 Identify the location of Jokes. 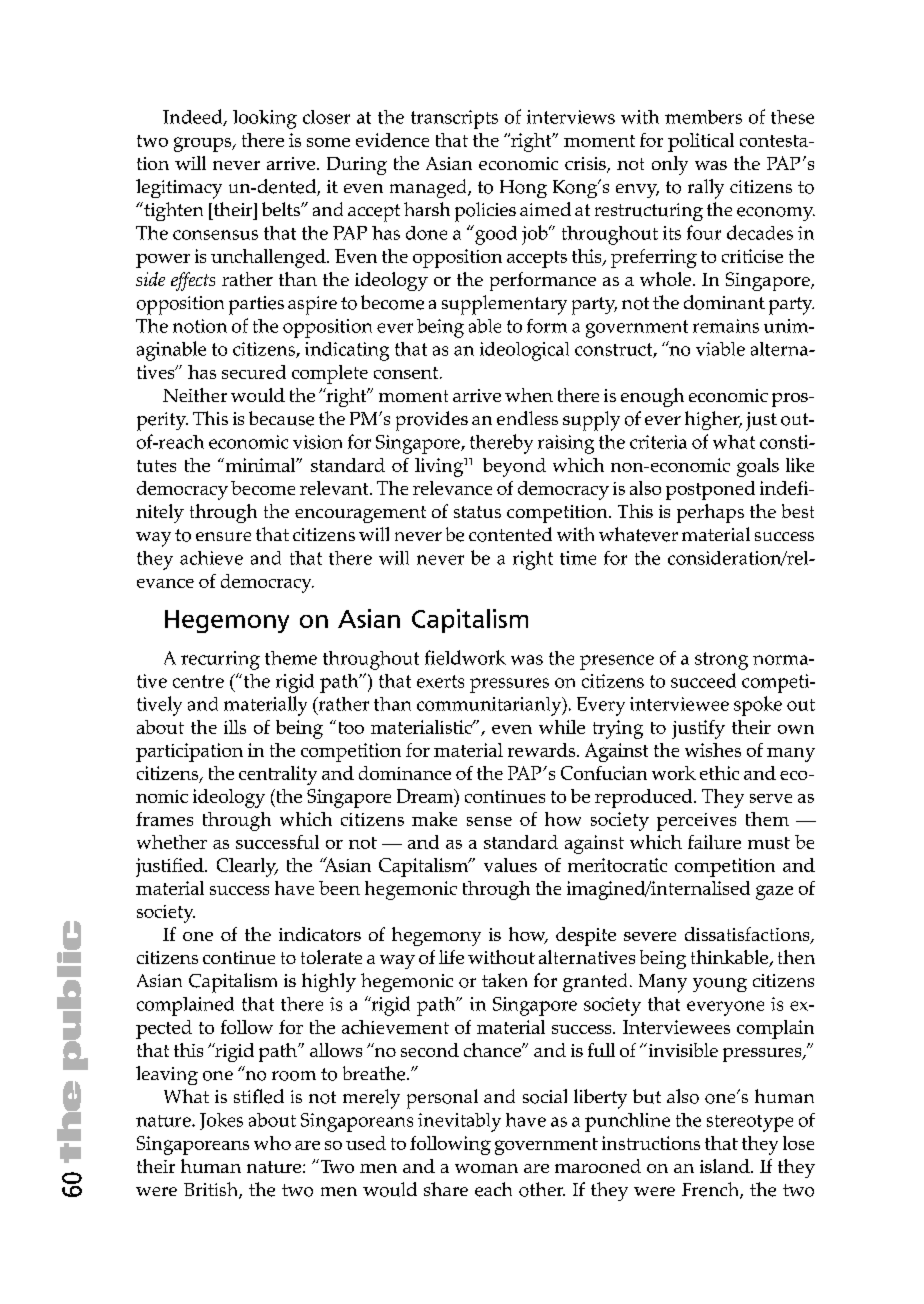
(221, 1121).
